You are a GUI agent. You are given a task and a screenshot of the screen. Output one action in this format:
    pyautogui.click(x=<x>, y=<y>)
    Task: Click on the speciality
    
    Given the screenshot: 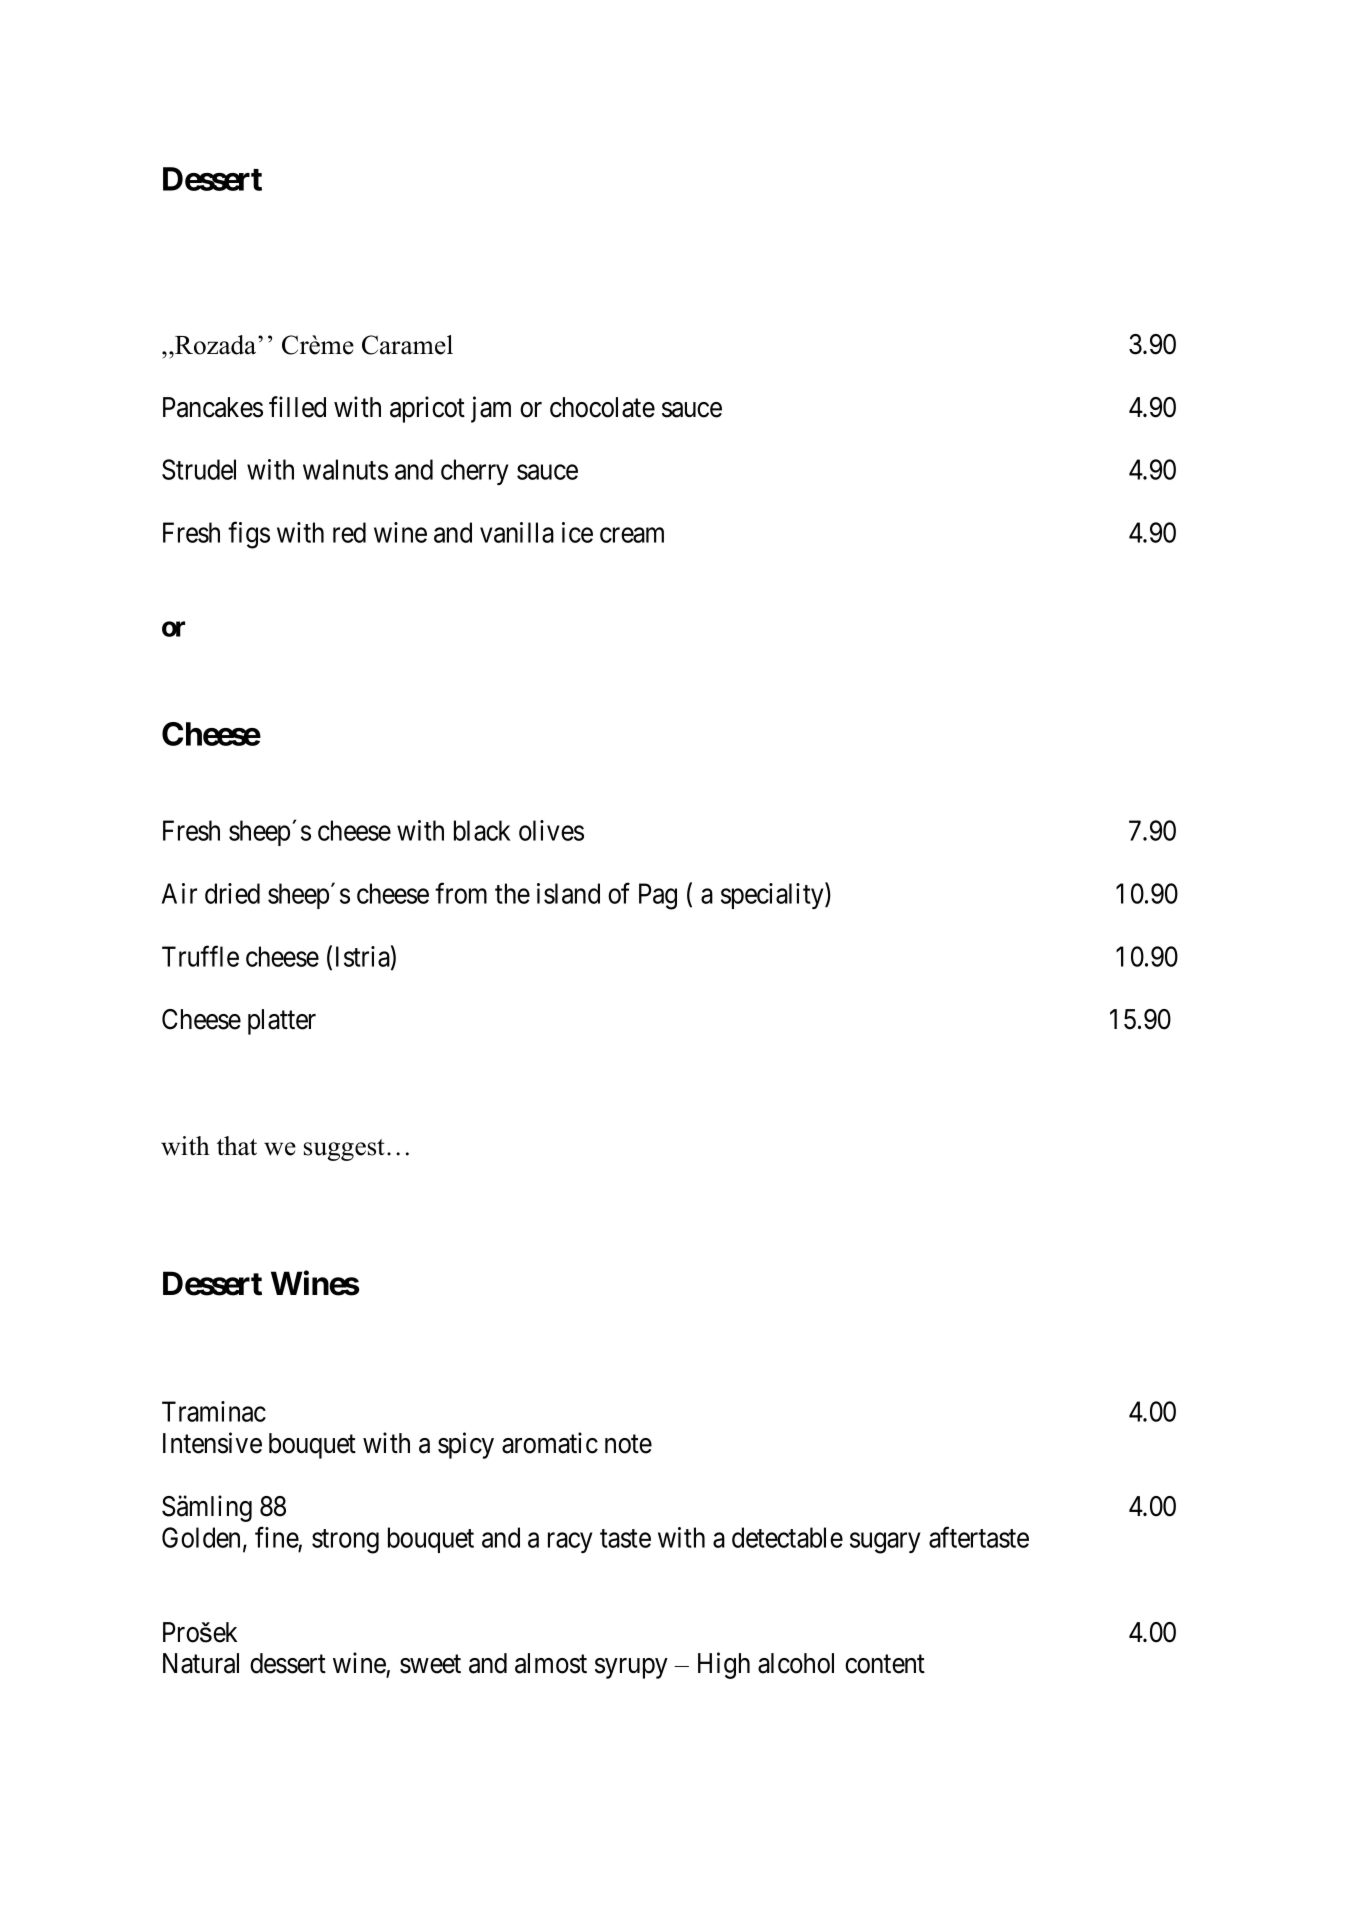 What is the action you would take?
    pyautogui.click(x=773, y=896)
